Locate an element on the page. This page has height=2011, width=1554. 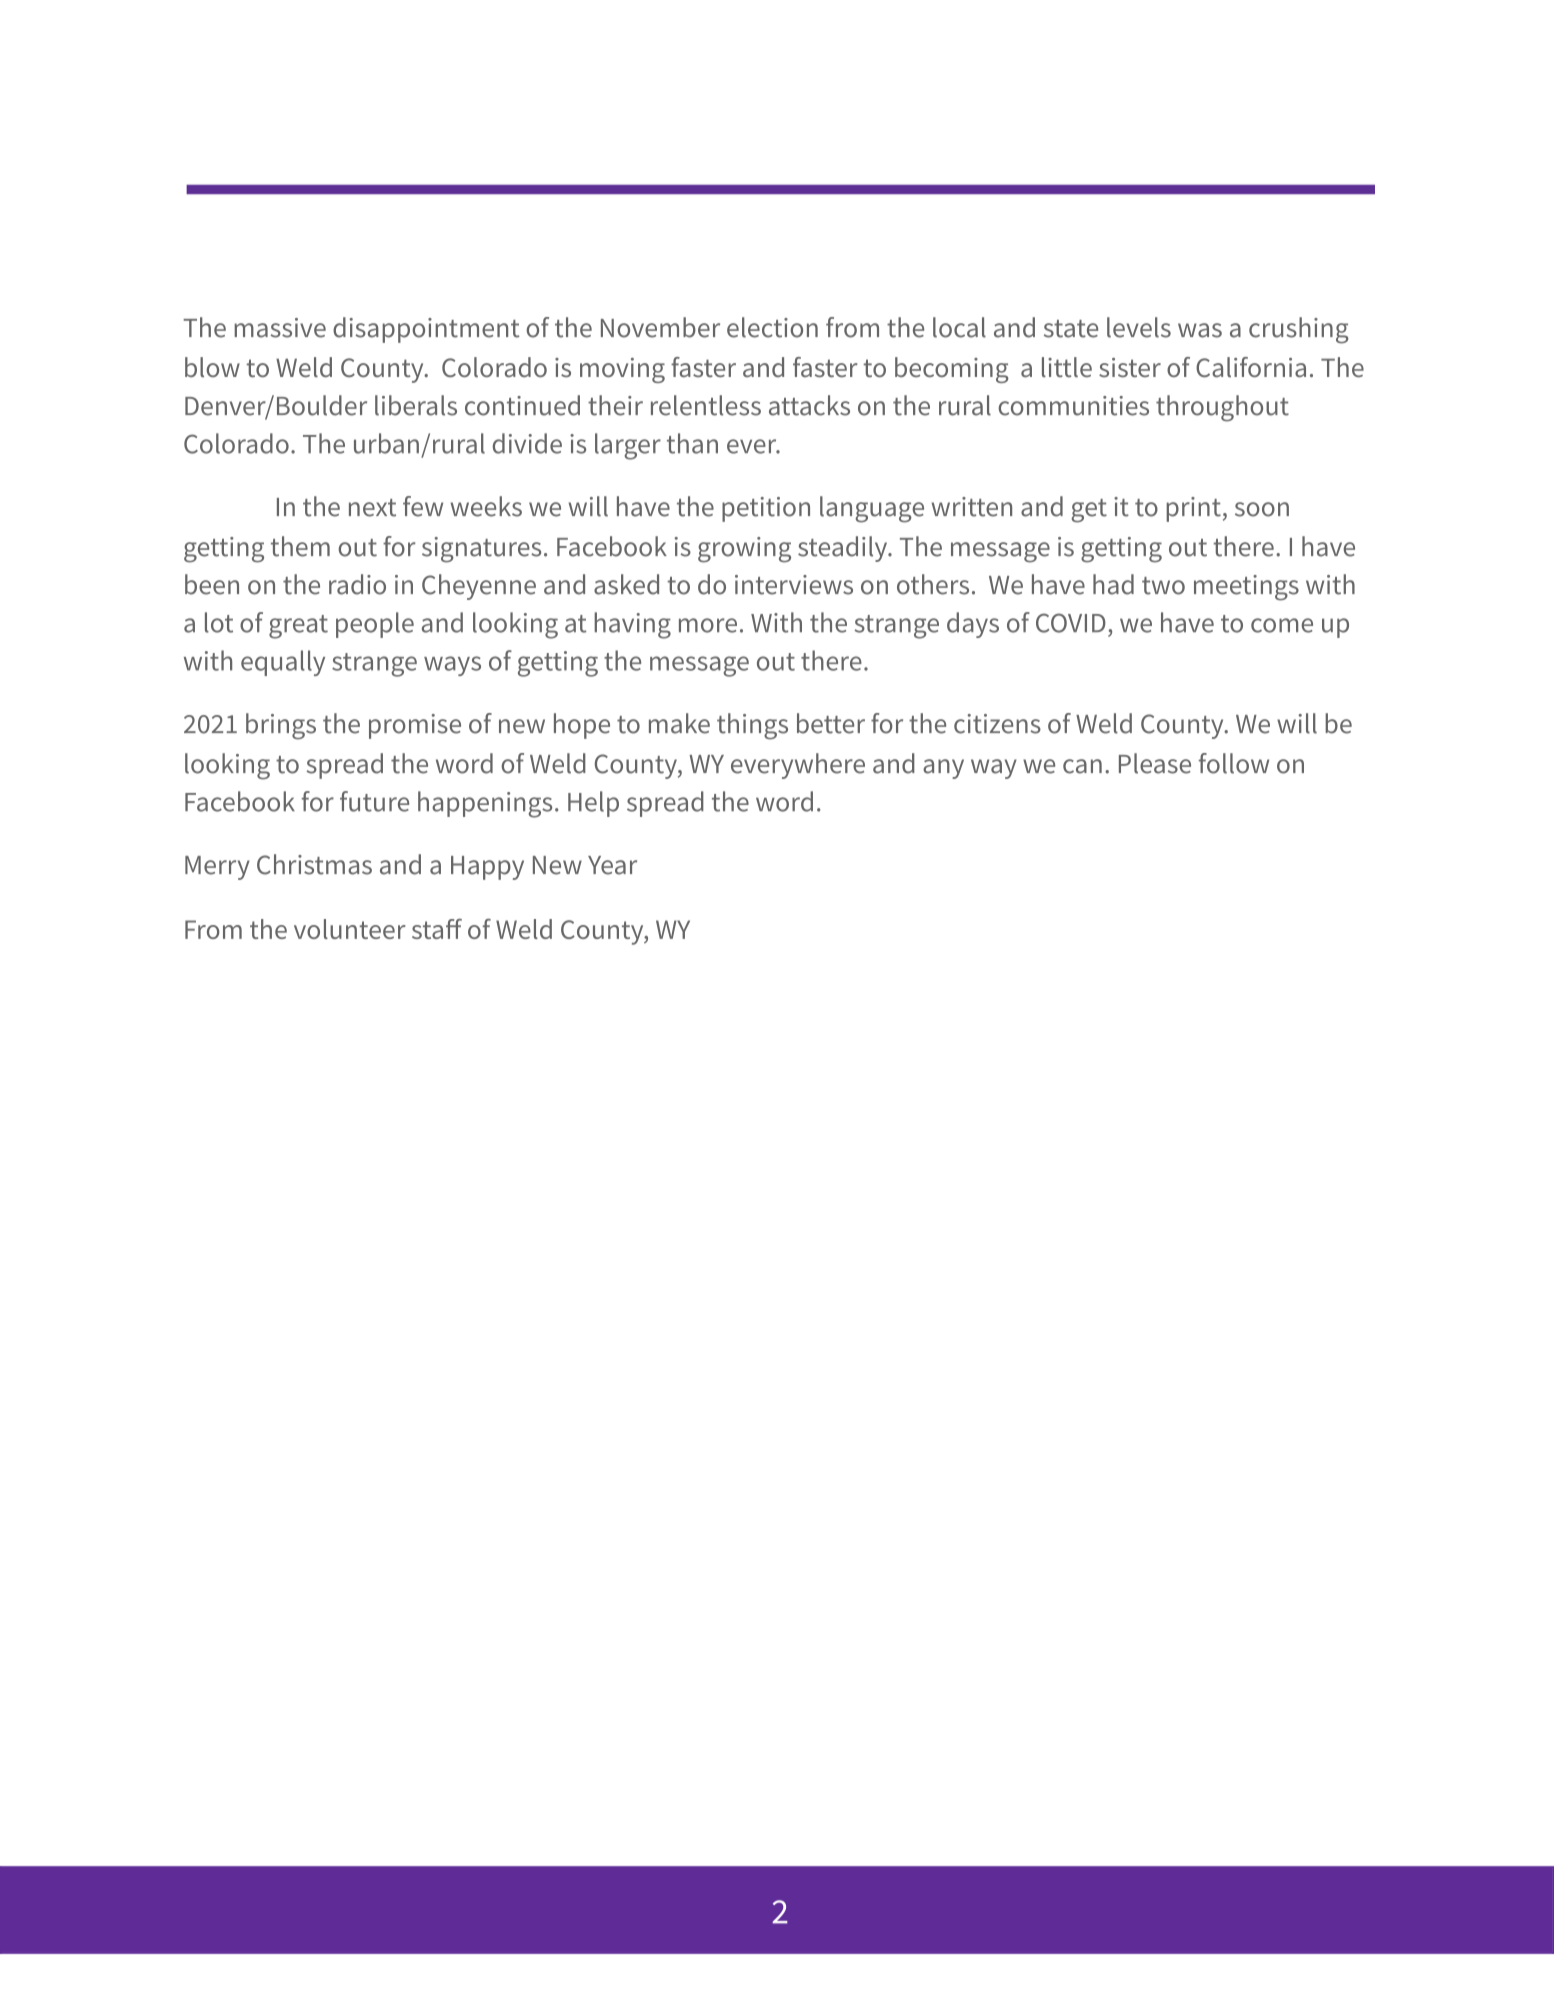
election is located at coordinates (772, 327).
